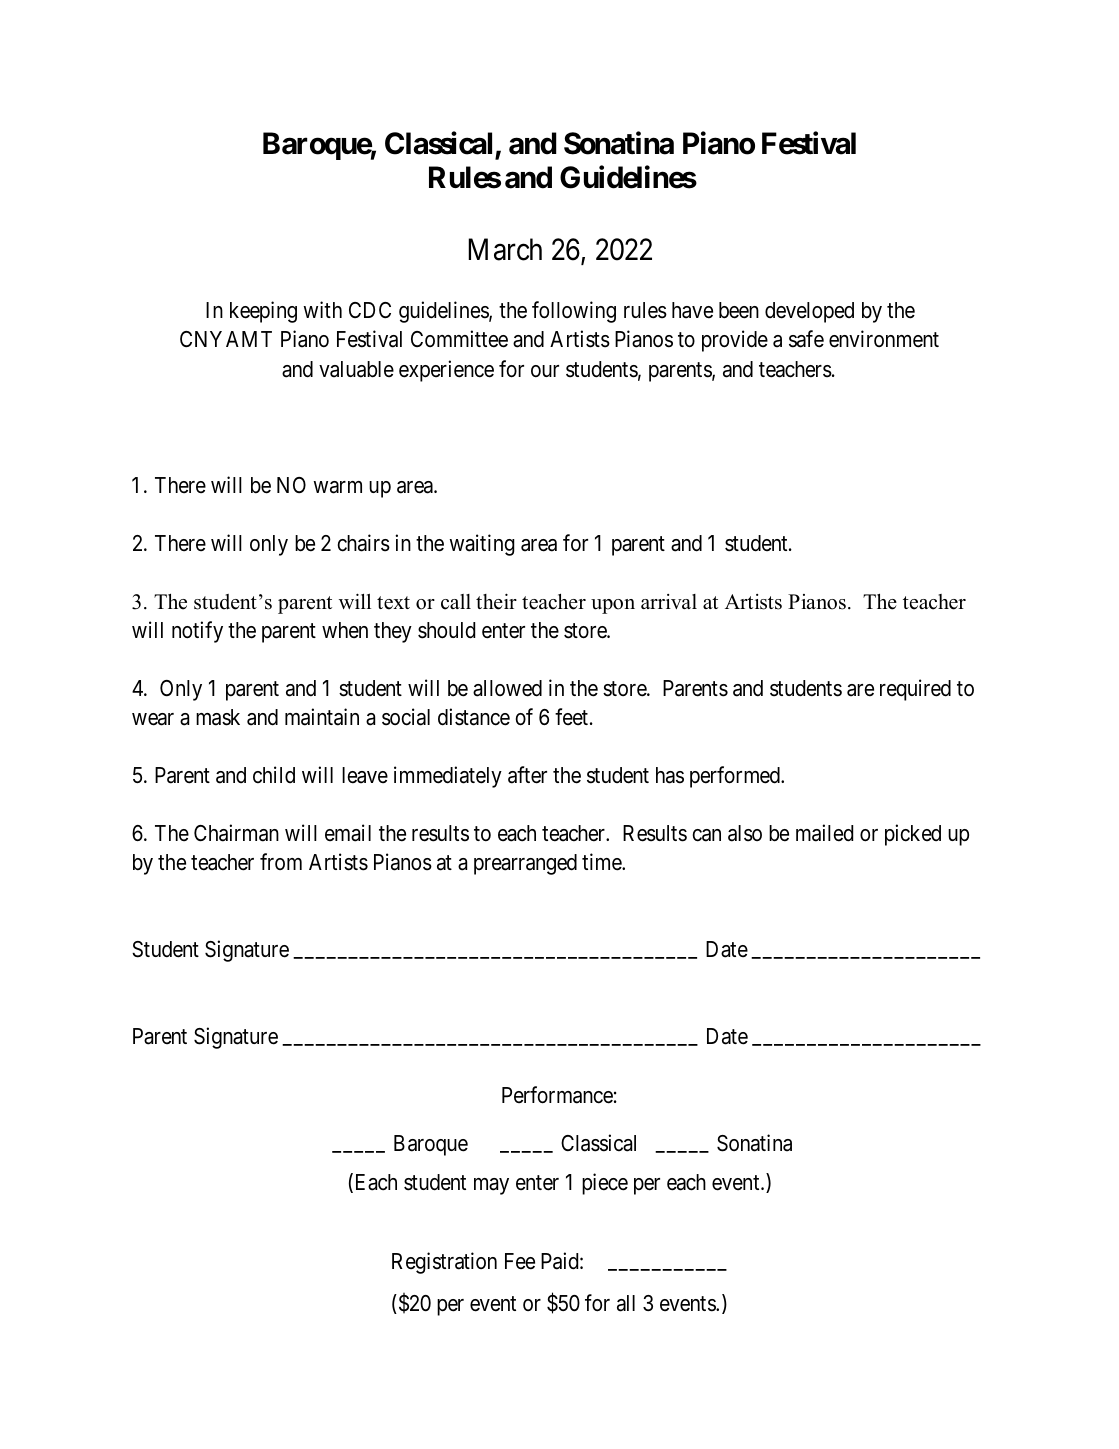 The height and width of the document is (1449, 1119). Describe the element at coordinates (444, 1263) in the document. I see `Registration` at that location.
